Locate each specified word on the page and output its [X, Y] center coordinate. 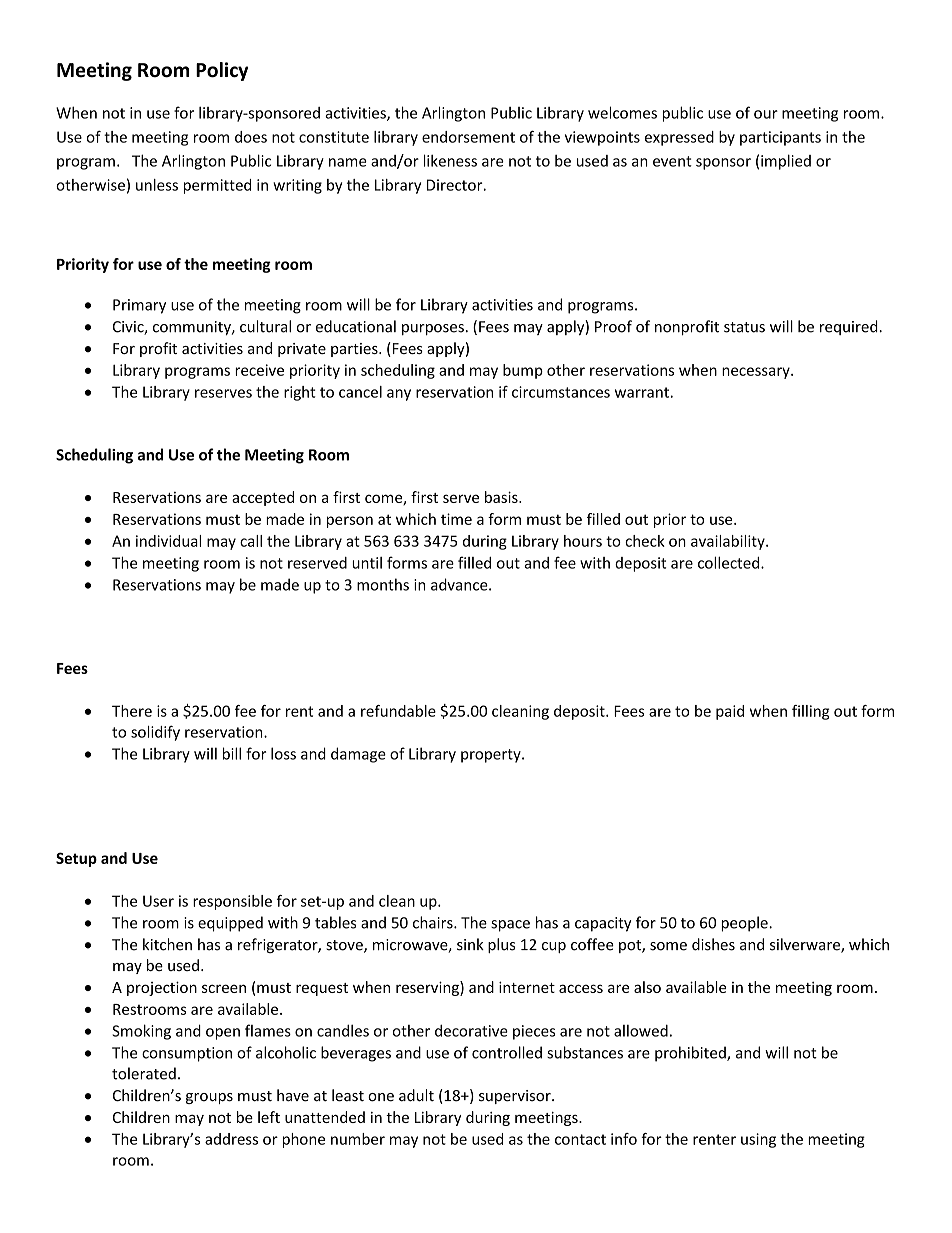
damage [358, 755]
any [399, 395]
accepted [263, 498]
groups [209, 1098]
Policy [222, 71]
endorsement [468, 137]
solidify [155, 733]
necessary [757, 373]
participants [780, 138]
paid [730, 712]
